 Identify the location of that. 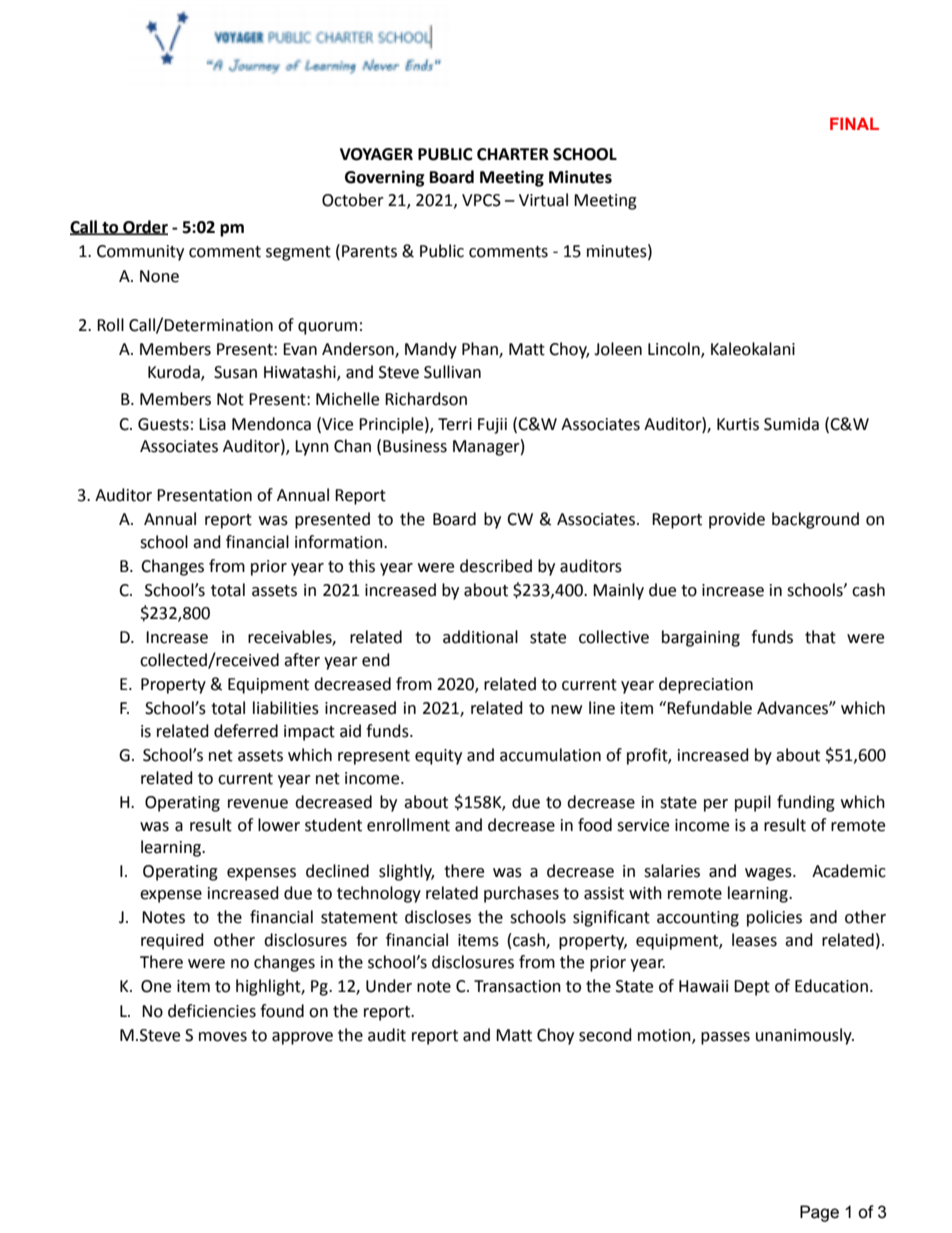
(820, 637).
